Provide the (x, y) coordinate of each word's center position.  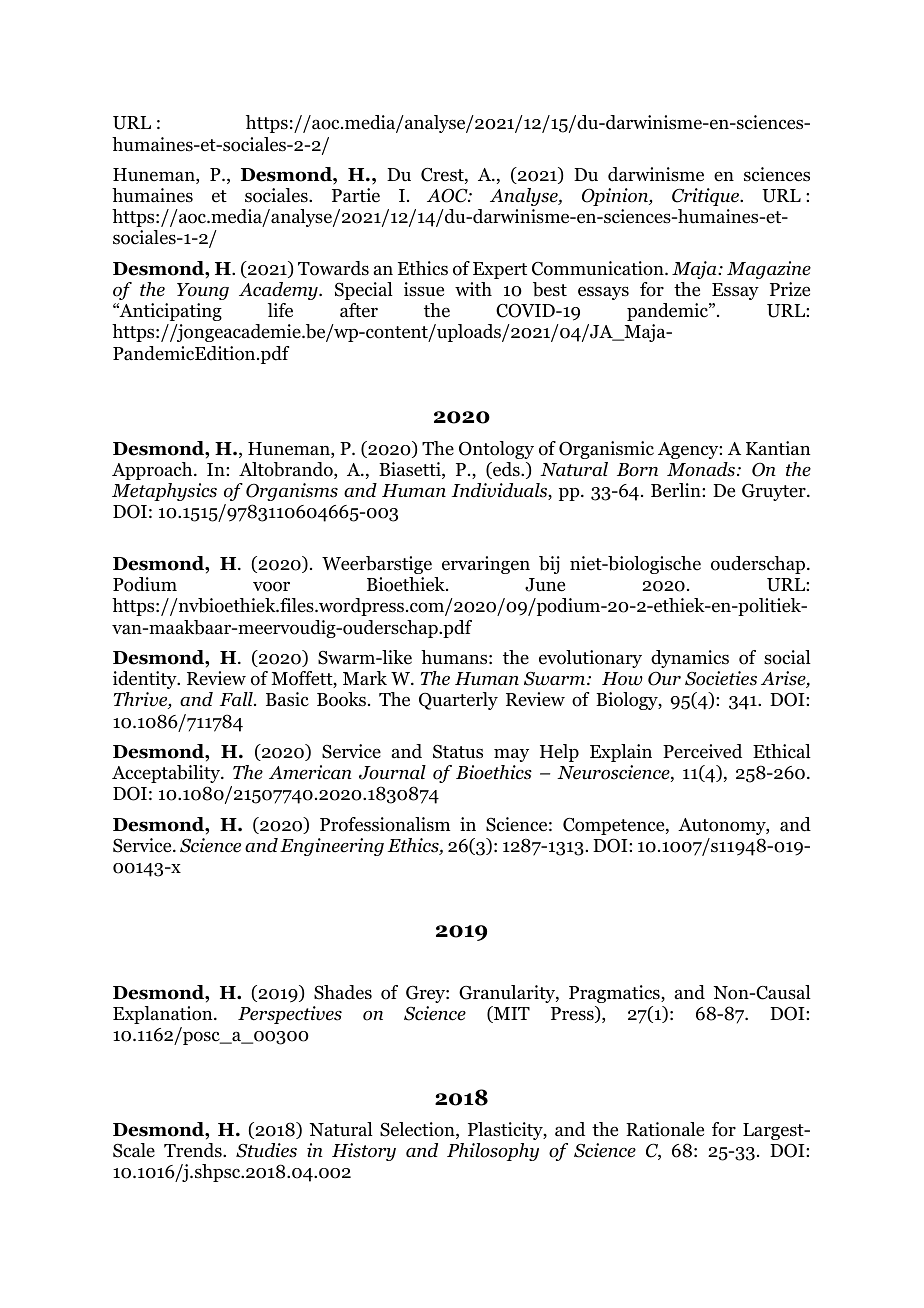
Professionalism (385, 824)
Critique (706, 197)
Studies (266, 1150)
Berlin (677, 490)
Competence (615, 826)
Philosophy (493, 1152)
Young (203, 291)
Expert (500, 270)
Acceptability (167, 774)
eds (506, 470)
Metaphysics (164, 492)
